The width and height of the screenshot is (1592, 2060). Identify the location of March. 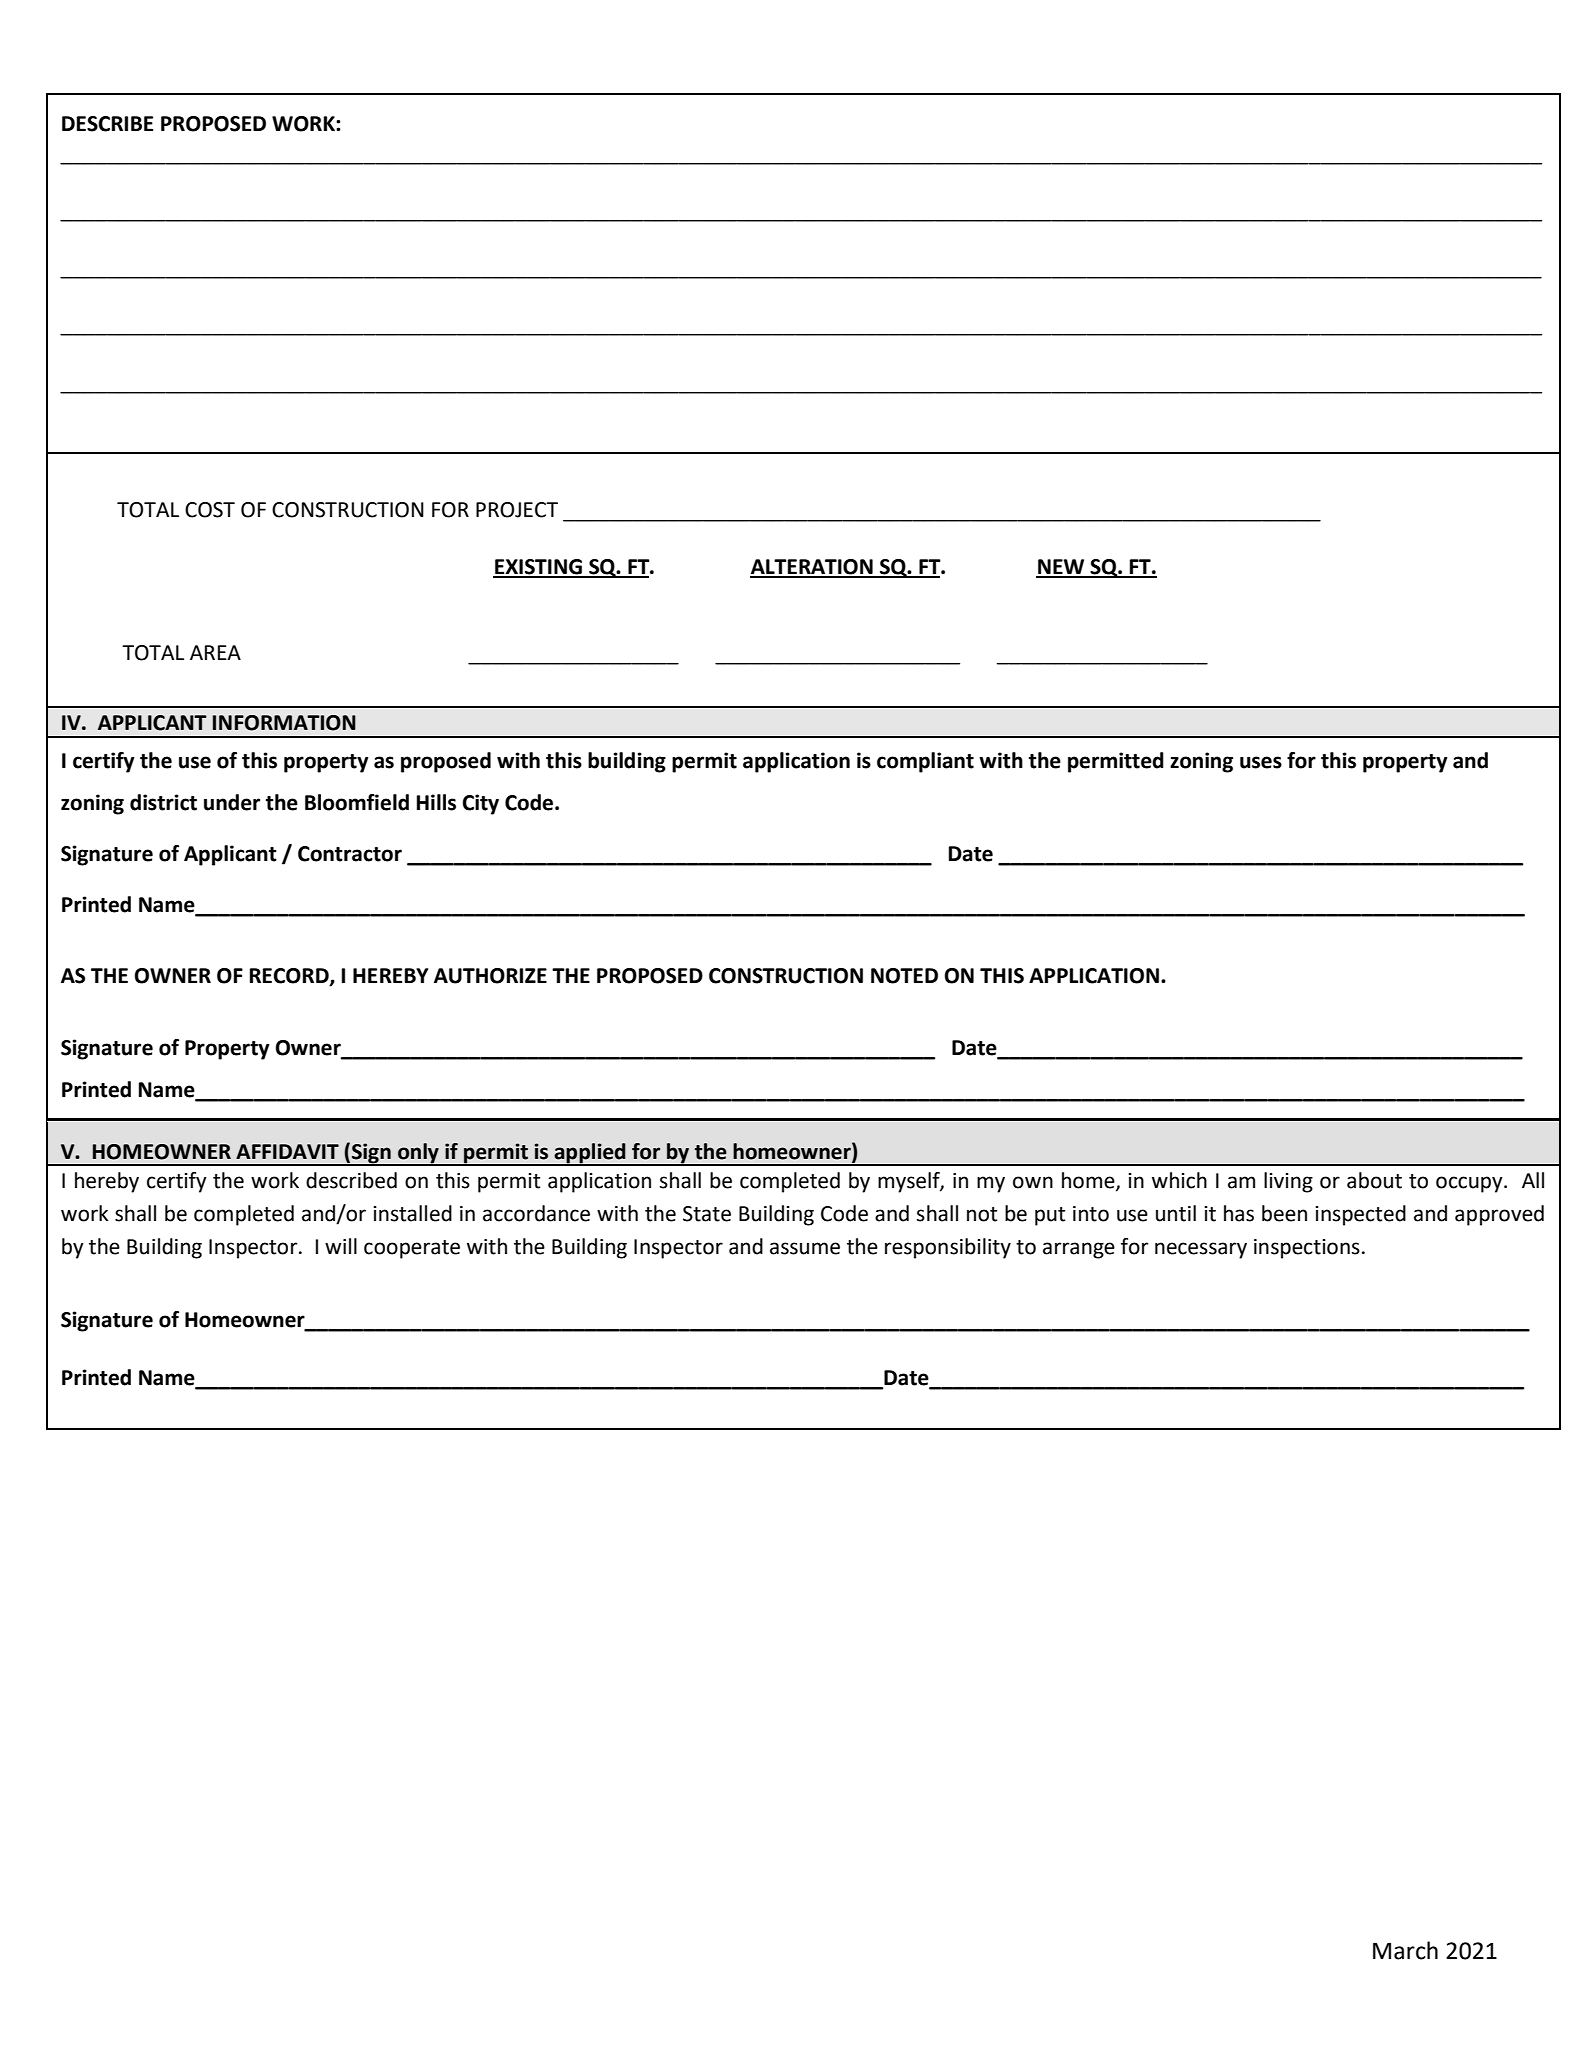
(1405, 1950).
